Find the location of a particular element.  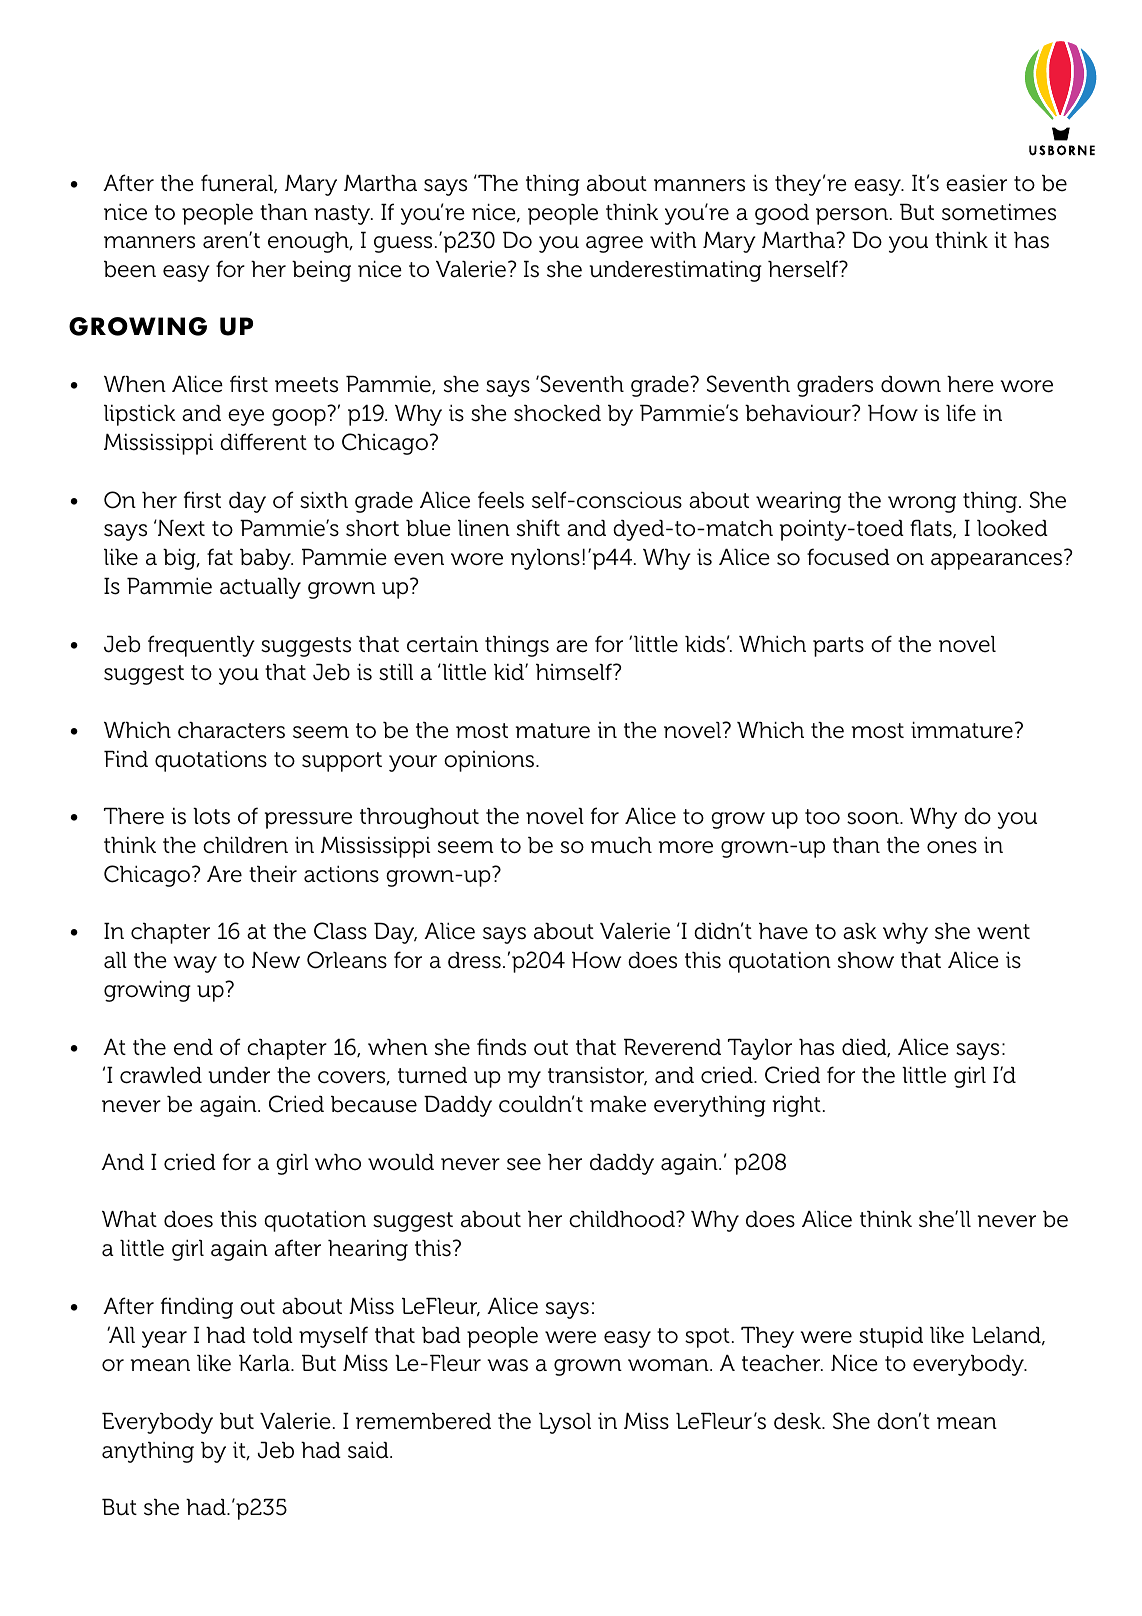

nasty is located at coordinates (343, 215).
